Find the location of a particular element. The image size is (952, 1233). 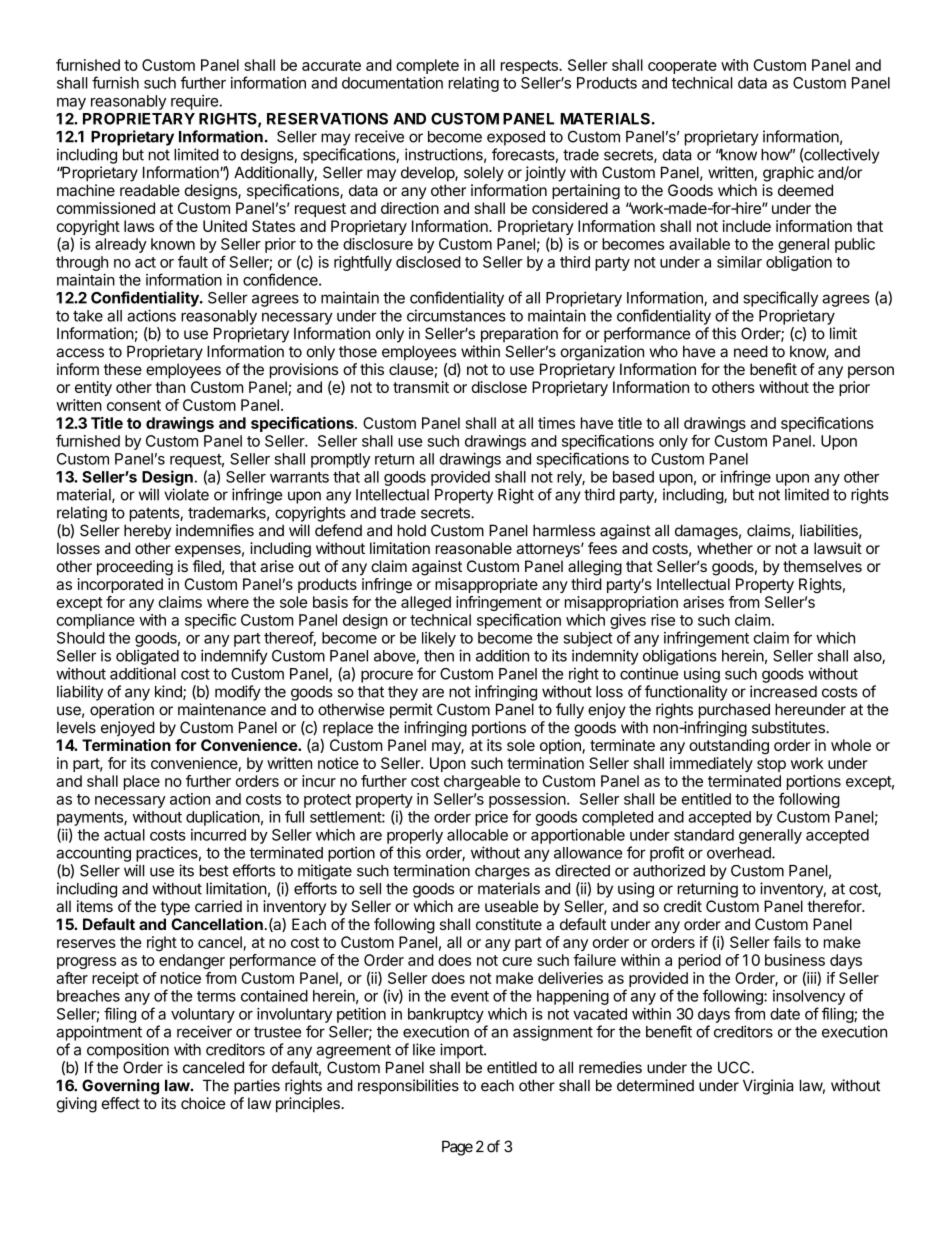

proceeding is located at coordinates (135, 568).
